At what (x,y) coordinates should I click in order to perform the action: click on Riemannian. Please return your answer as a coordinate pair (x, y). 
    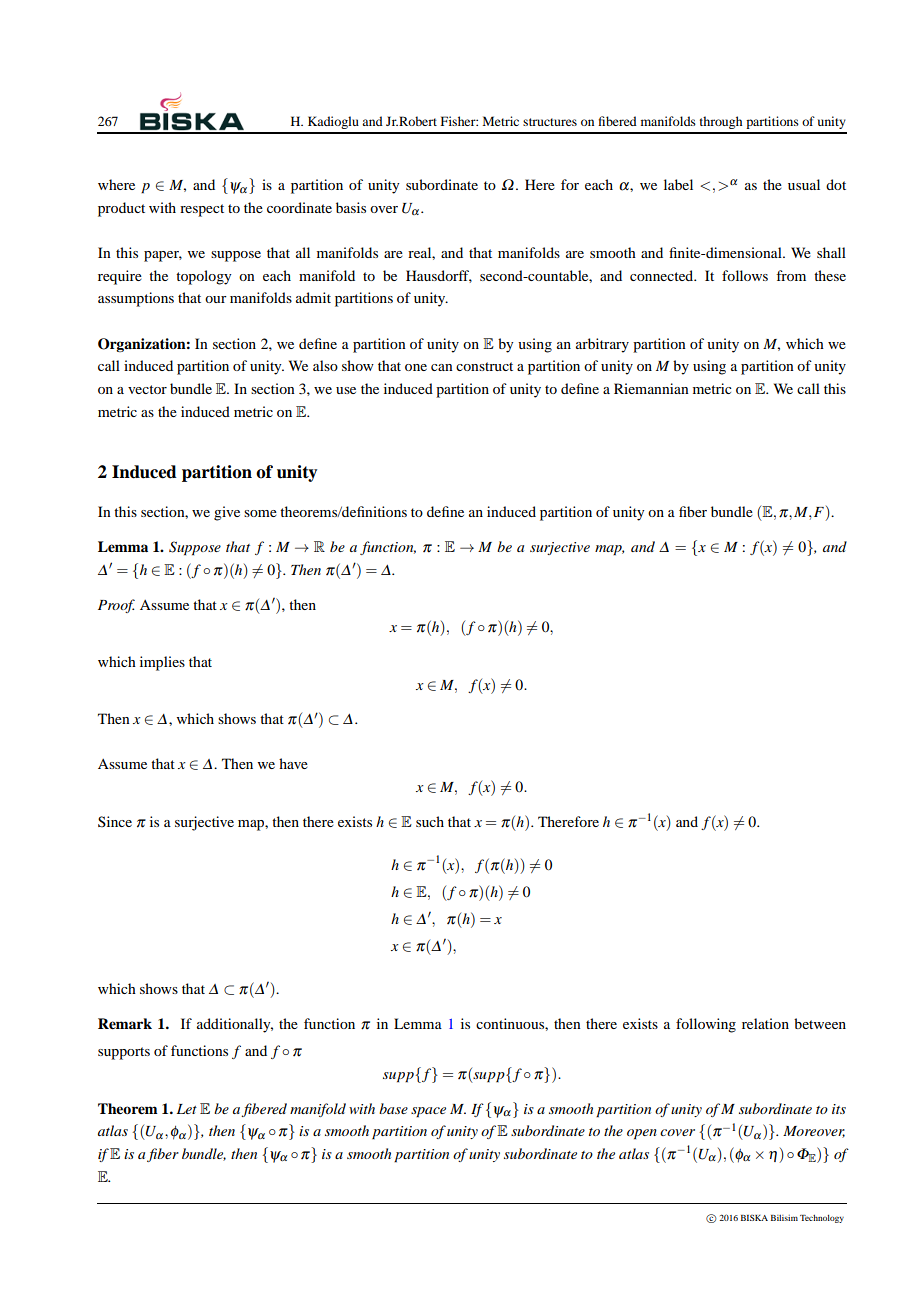
    Looking at the image, I should click on (651, 388).
